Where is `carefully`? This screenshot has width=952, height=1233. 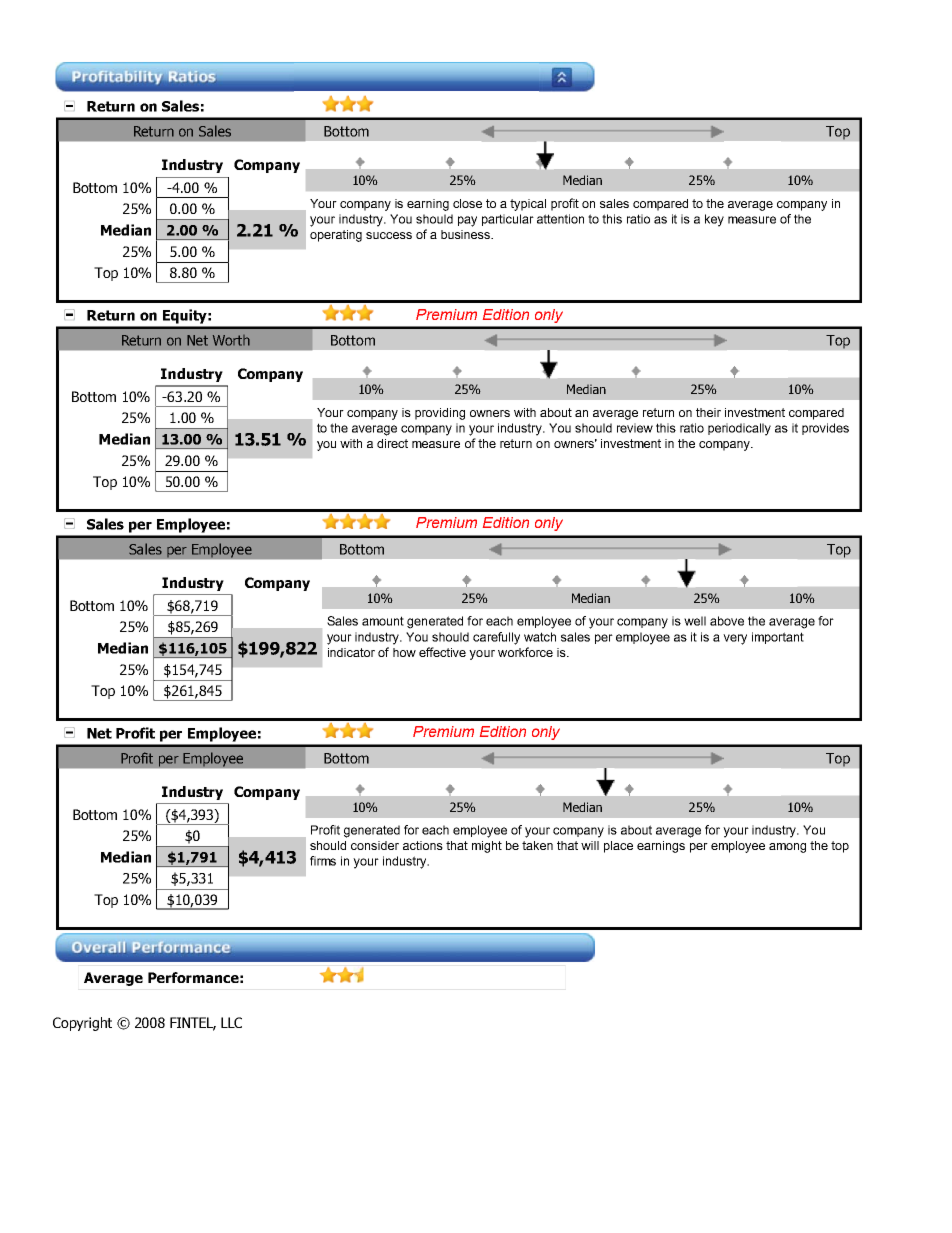 carefully is located at coordinates (496, 638).
